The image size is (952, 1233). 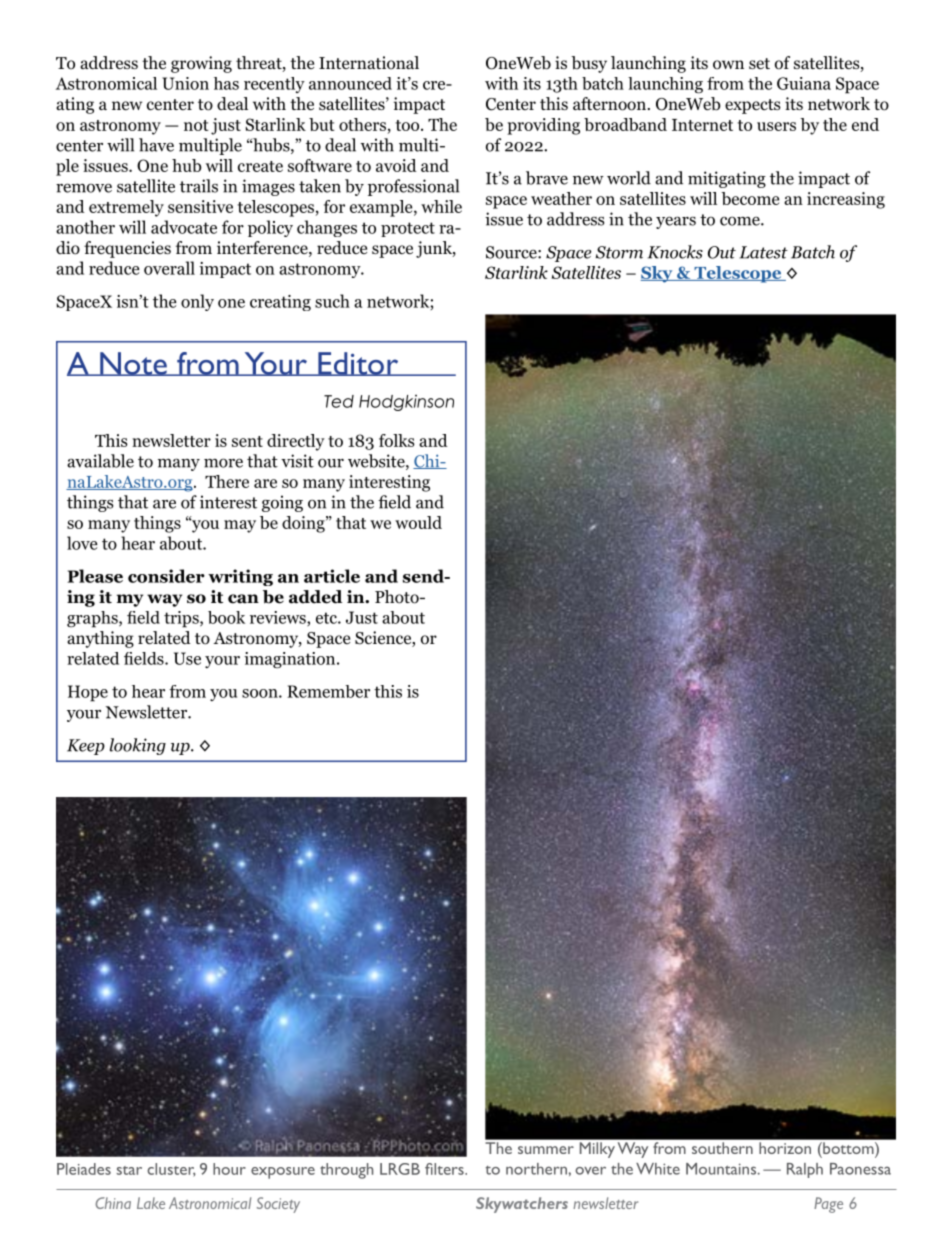 What do you see at coordinates (753, 106) in the page?
I see `expects` at bounding box center [753, 106].
